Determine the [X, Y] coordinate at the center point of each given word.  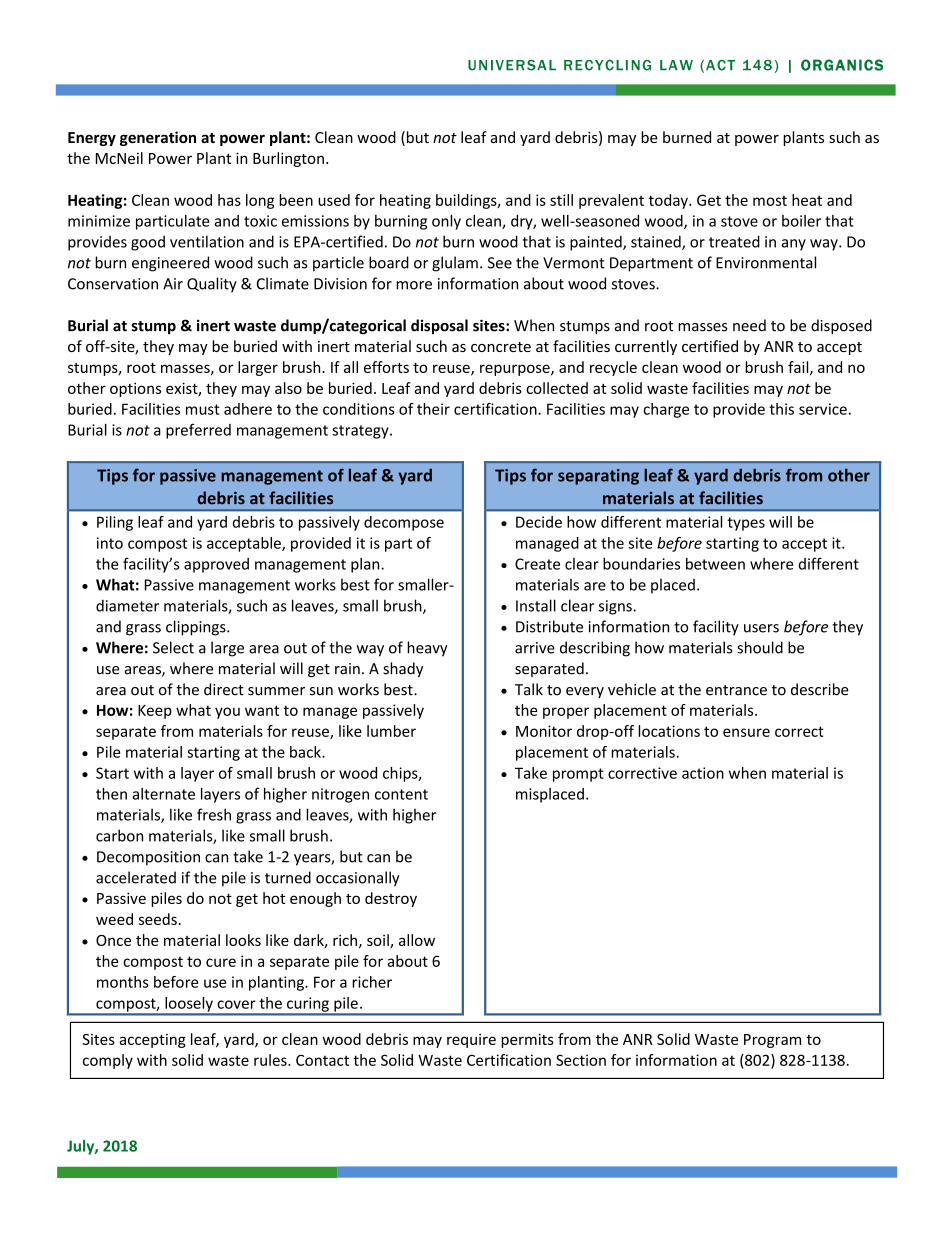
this [781, 409]
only [446, 222]
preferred [198, 431]
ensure [746, 732]
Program [772, 1041]
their [433, 409]
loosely [189, 1005]
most [770, 200]
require [471, 1041]
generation [158, 138]
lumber [391, 731]
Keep [155, 712]
